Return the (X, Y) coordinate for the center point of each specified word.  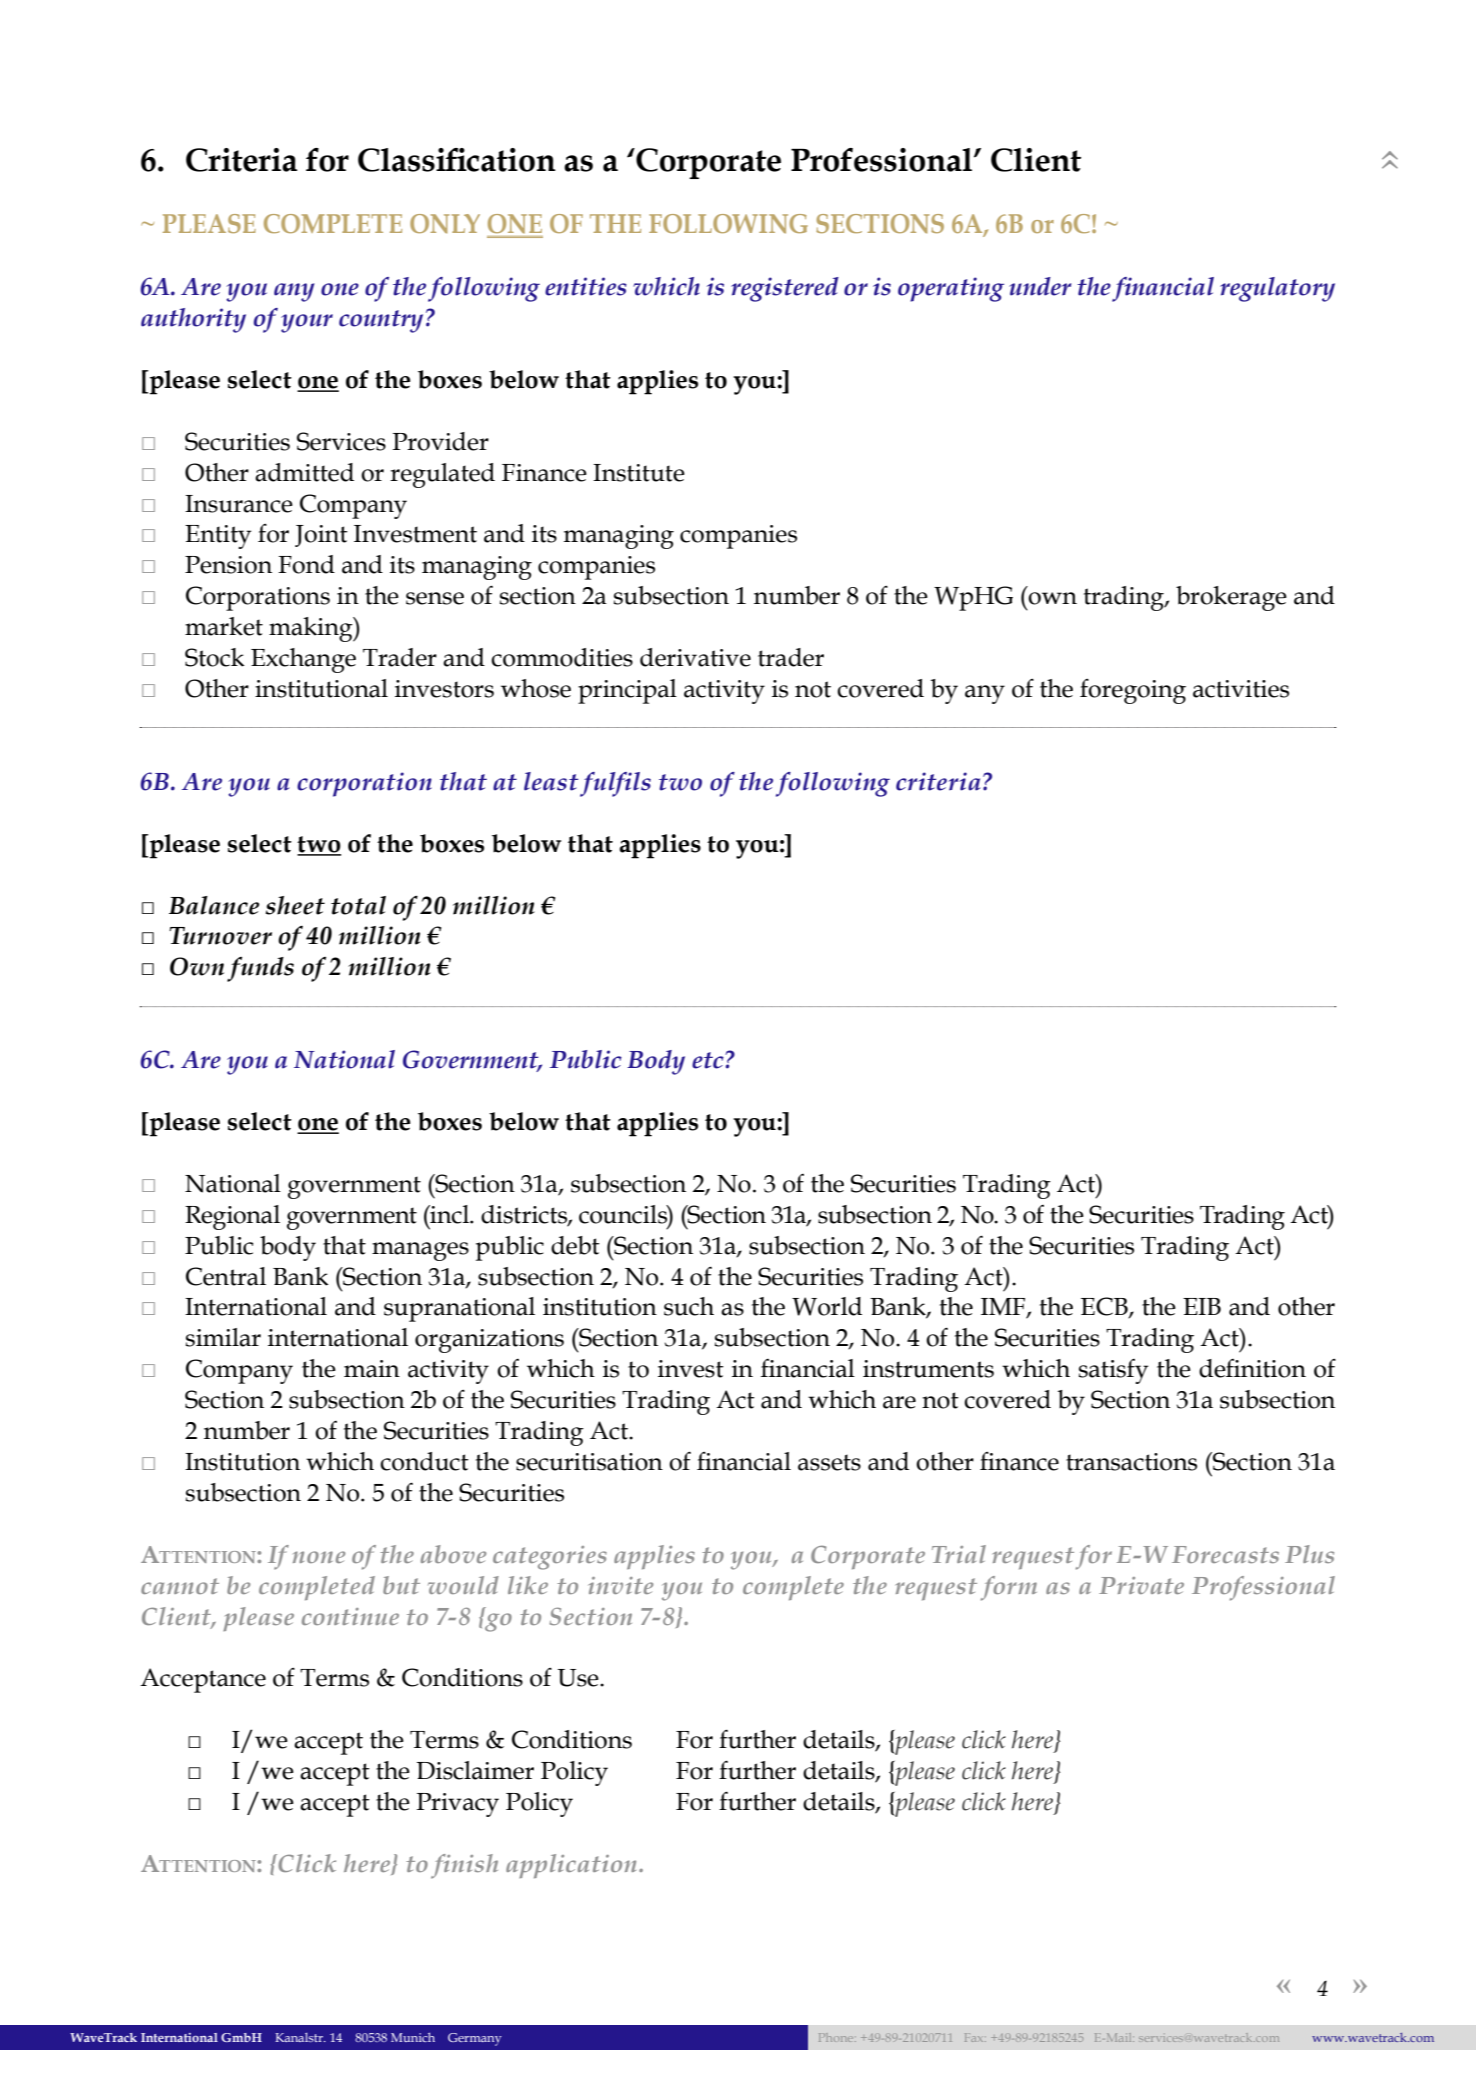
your (307, 323)
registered (785, 289)
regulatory (1277, 289)
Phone (837, 2037)
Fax (975, 2037)
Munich (413, 2037)
